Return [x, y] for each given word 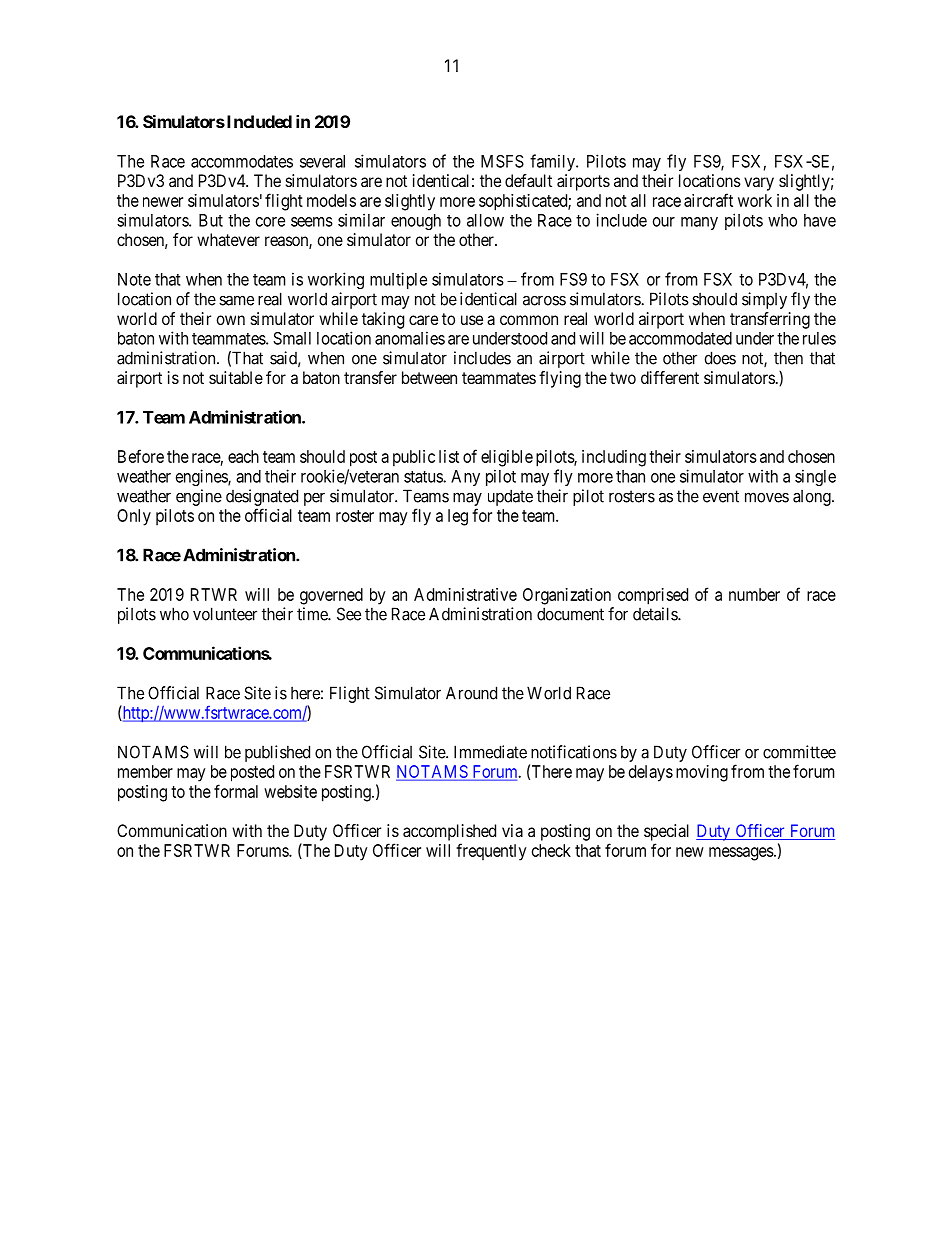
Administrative [465, 594]
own [231, 320]
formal [236, 791]
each [243, 456]
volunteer [225, 614]
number [754, 594]
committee [799, 752]
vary [759, 184]
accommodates [242, 161]
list [449, 456]
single [815, 477]
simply [764, 300]
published [277, 753]
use [472, 320]
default [528, 180]
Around [471, 693]
